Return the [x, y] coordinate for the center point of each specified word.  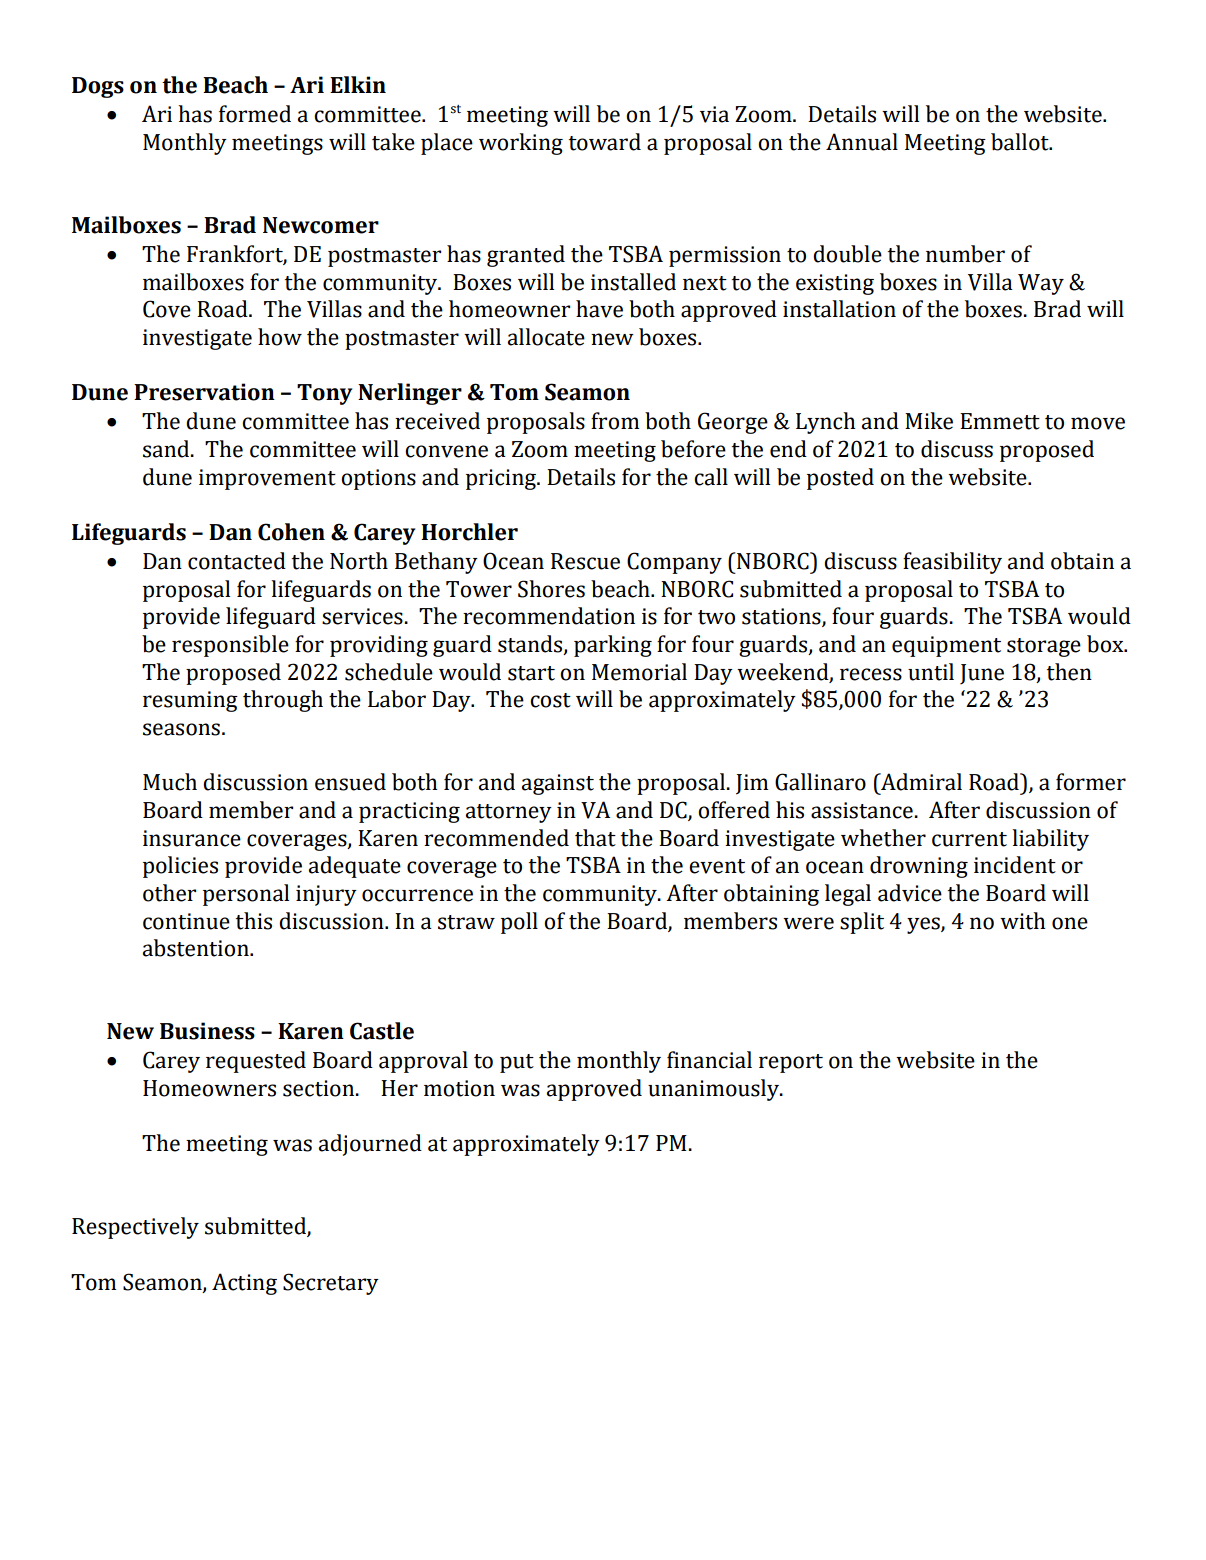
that [595, 838]
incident [1015, 865]
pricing [502, 479]
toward [605, 142]
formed [255, 114]
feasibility [952, 563]
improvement [267, 479]
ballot [1021, 142]
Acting [244, 1284]
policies [180, 867]
